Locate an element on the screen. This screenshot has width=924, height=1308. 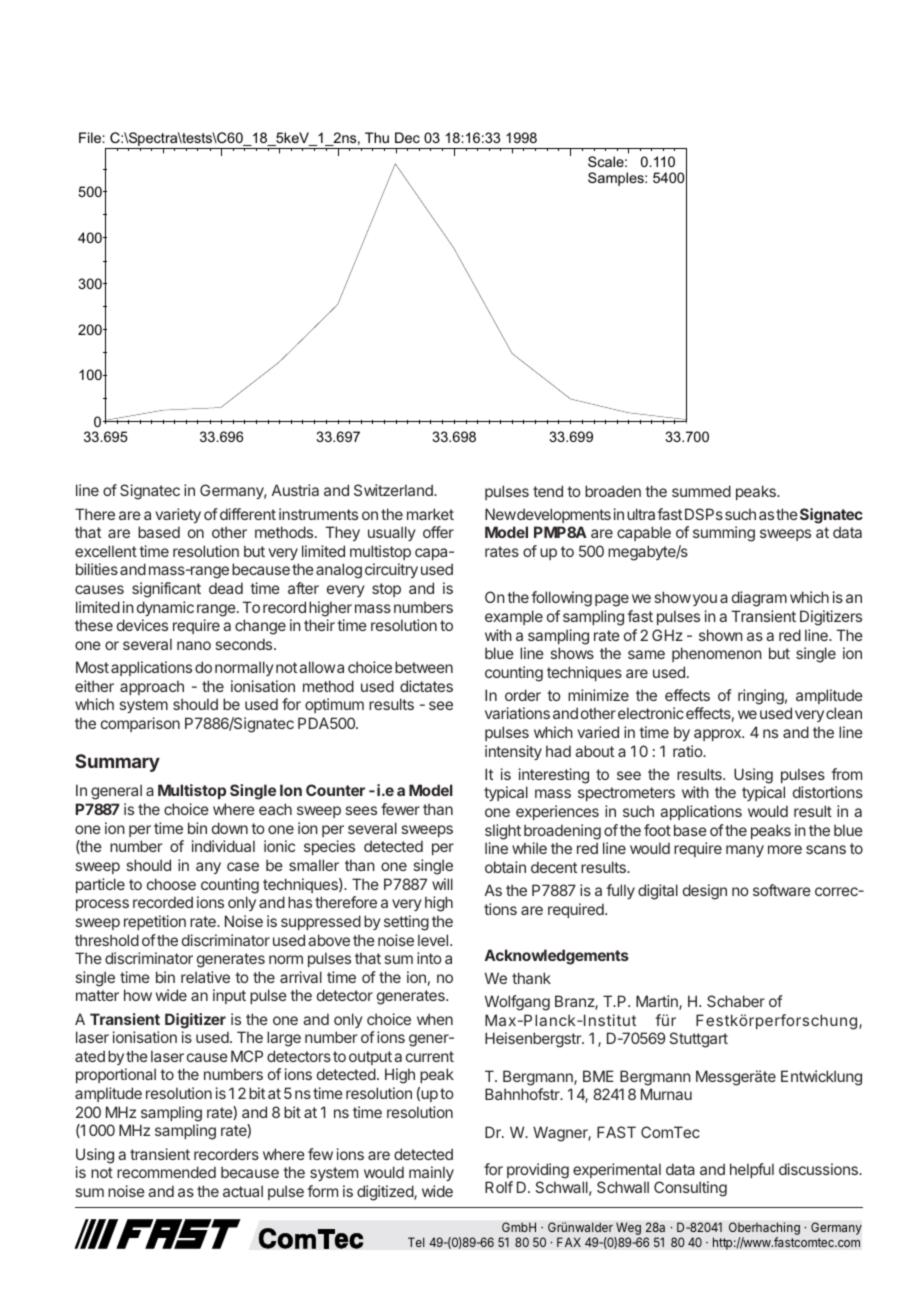
choose is located at coordinates (171, 884).
